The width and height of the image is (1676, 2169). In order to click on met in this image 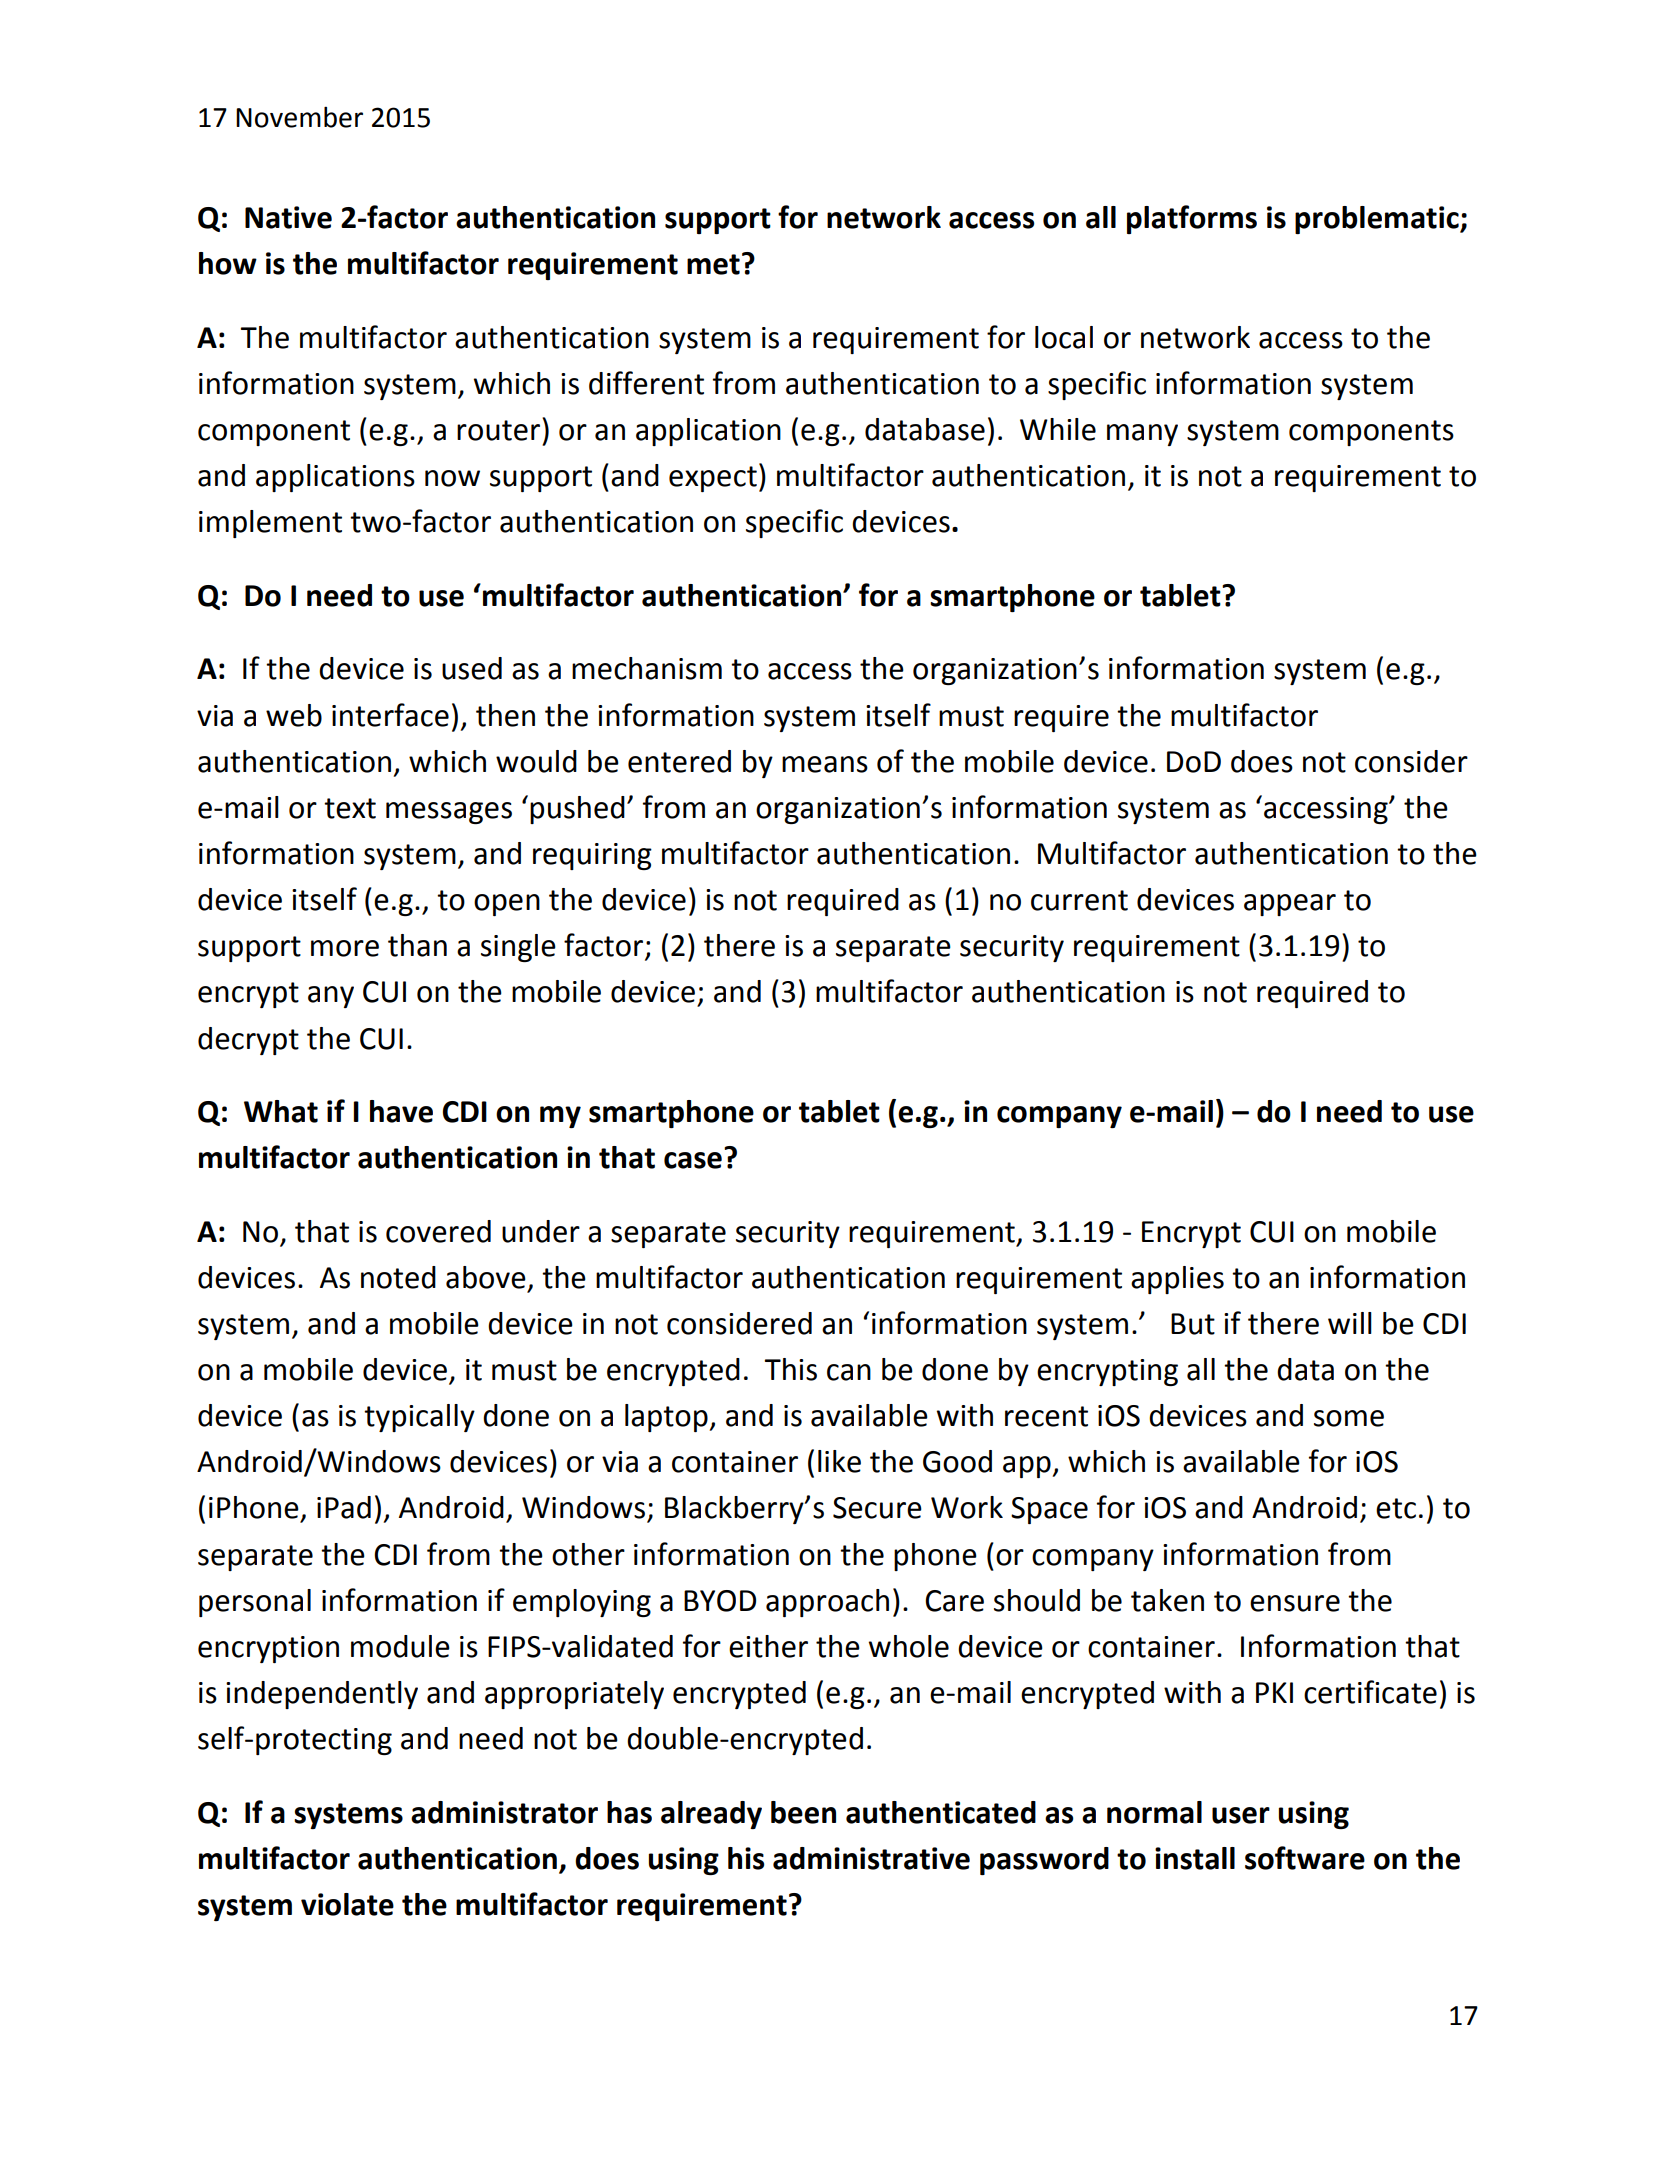, I will do `click(713, 264)`.
